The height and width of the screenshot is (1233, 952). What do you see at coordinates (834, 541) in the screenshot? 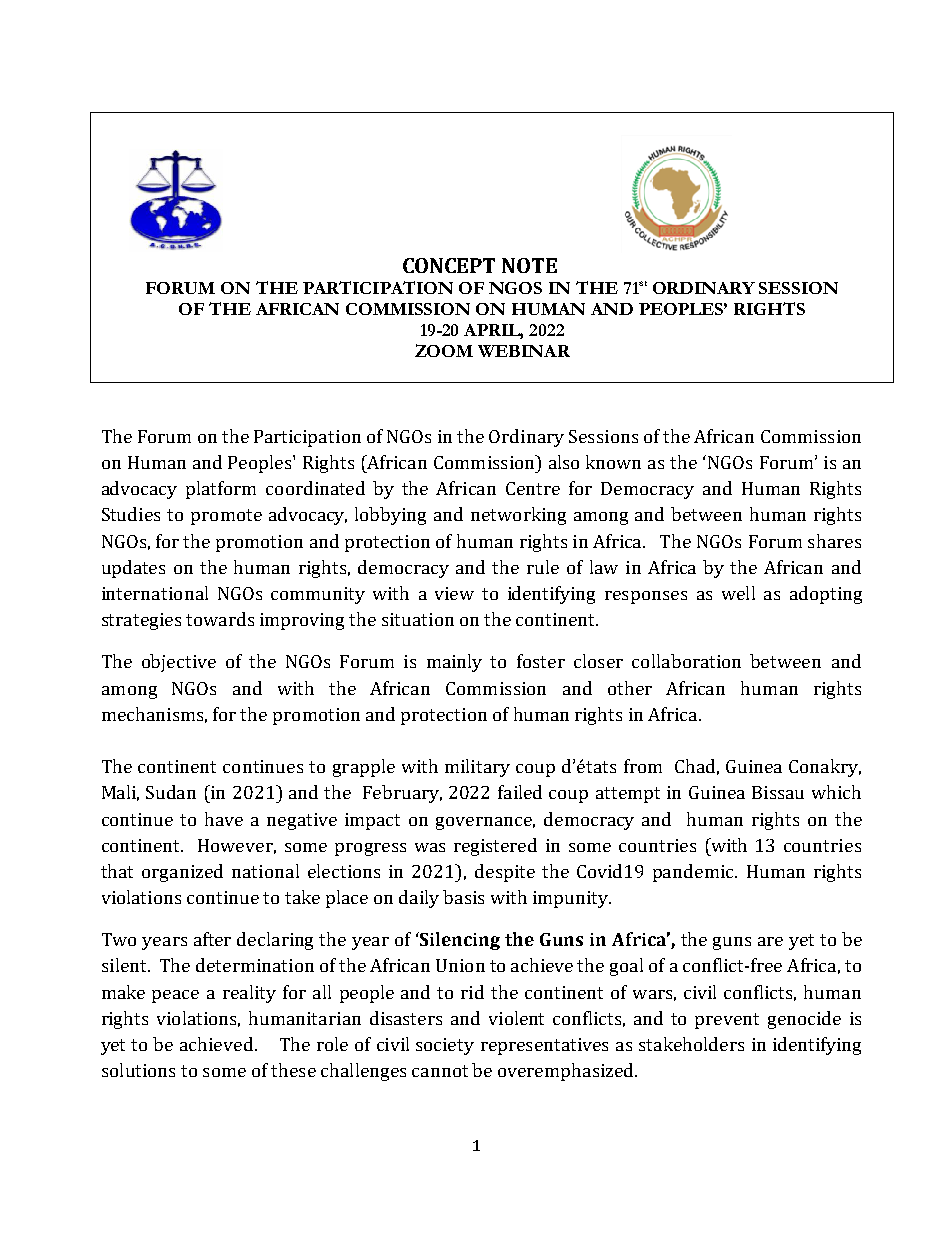
I see `shares` at bounding box center [834, 541].
